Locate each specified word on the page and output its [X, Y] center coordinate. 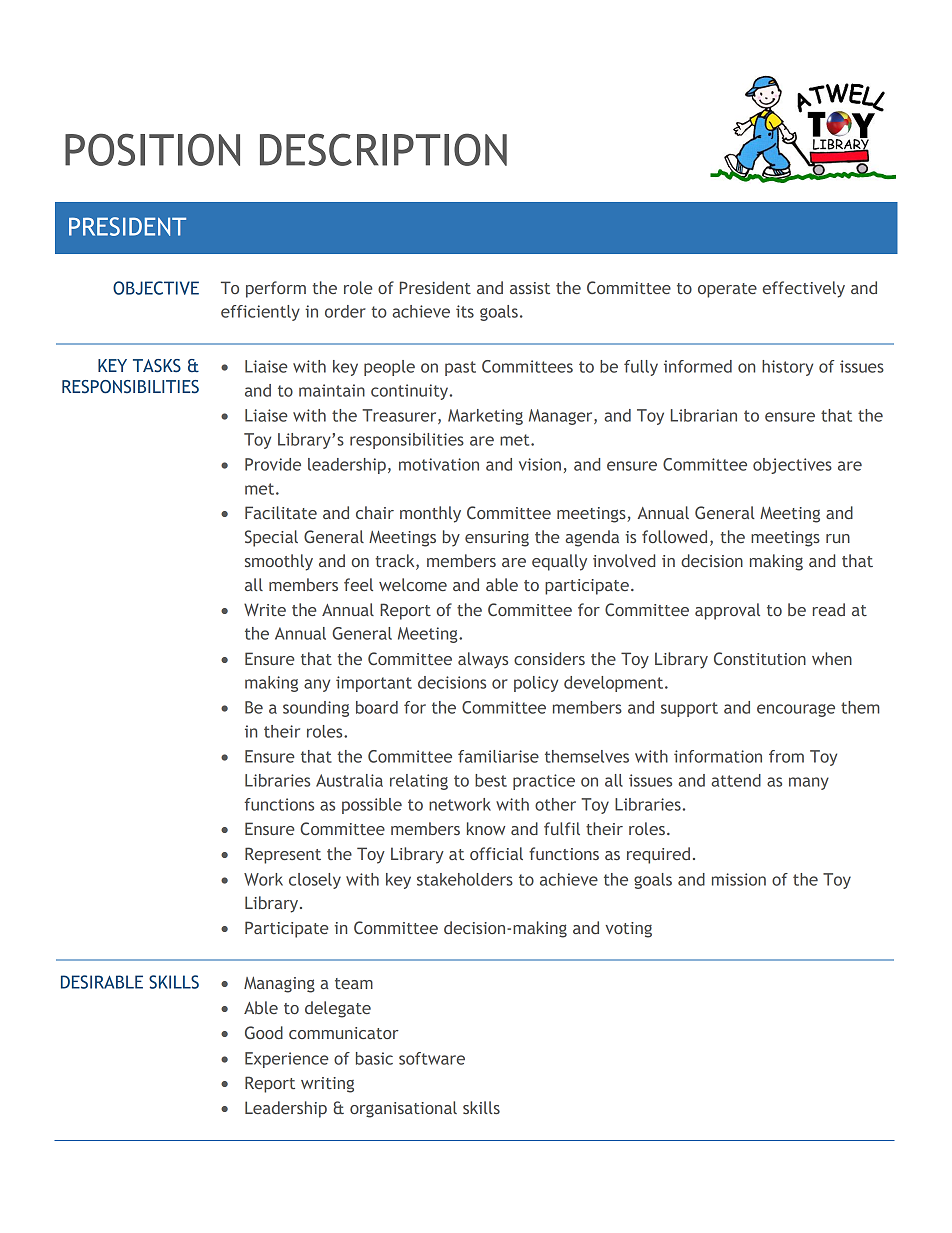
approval [727, 611]
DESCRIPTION [383, 149]
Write [265, 609]
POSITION [152, 149]
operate [727, 290]
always [483, 660]
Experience [287, 1060]
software [432, 1058]
